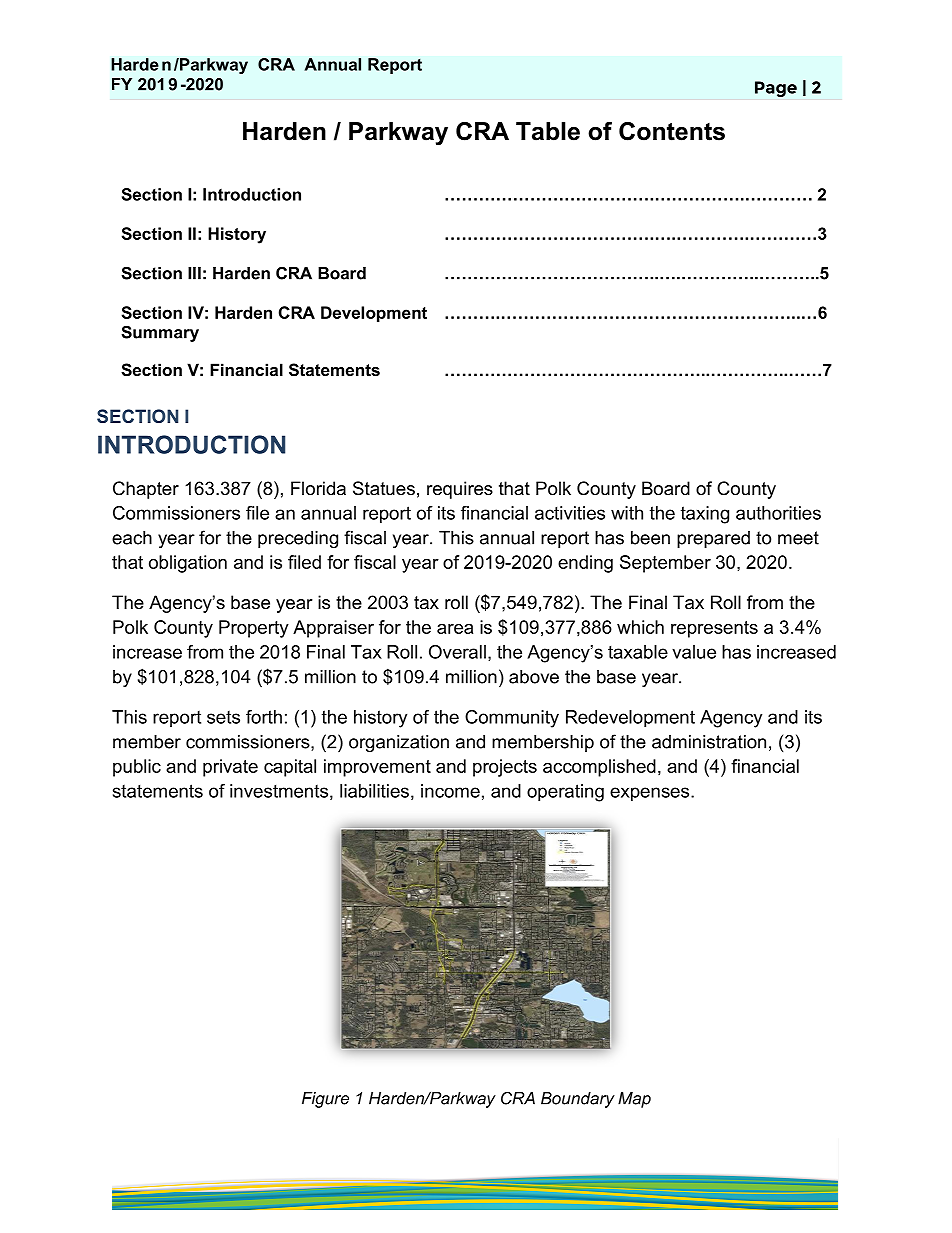  What do you see at coordinates (548, 131) in the screenshot?
I see `Table` at bounding box center [548, 131].
